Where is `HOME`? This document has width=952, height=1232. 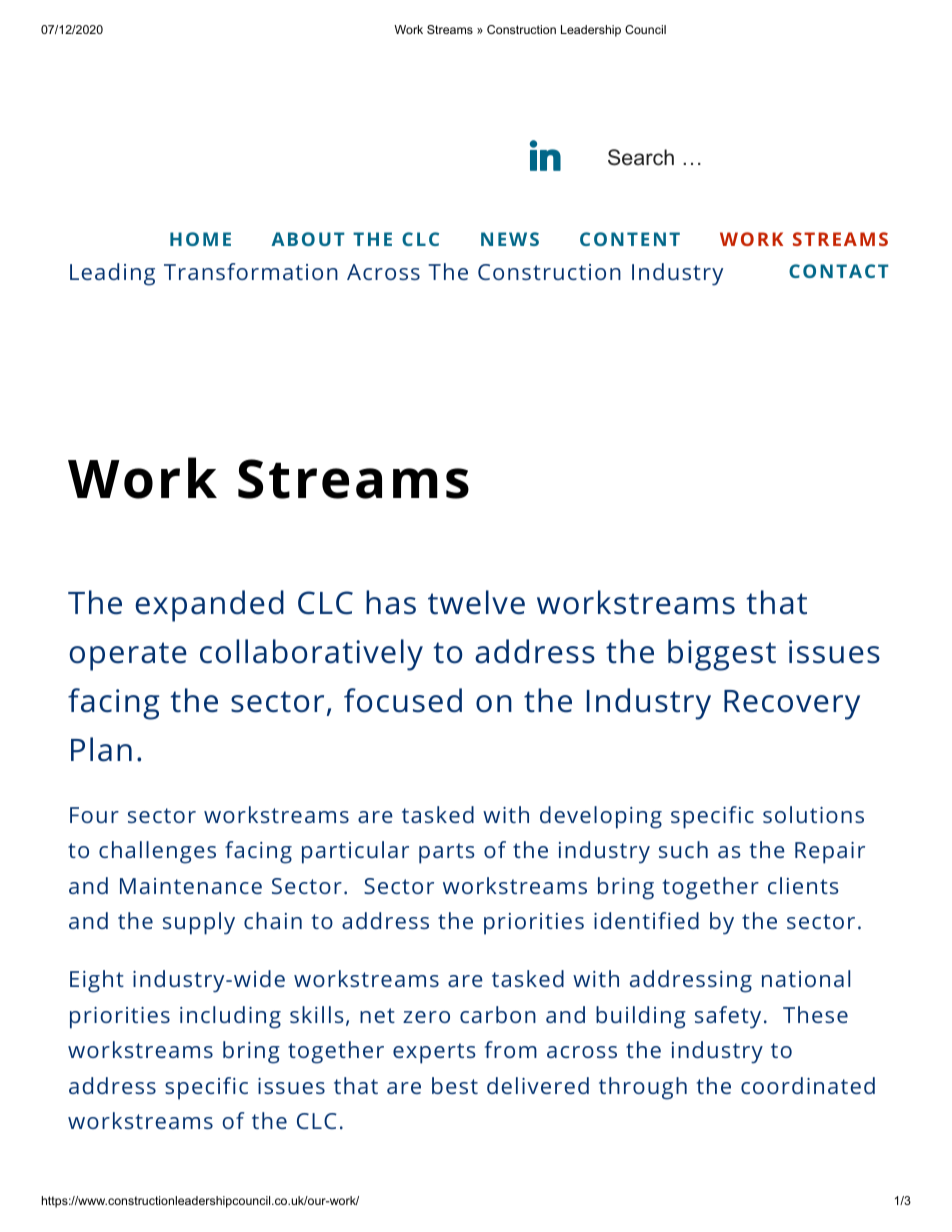
HOME is located at coordinates (200, 239).
